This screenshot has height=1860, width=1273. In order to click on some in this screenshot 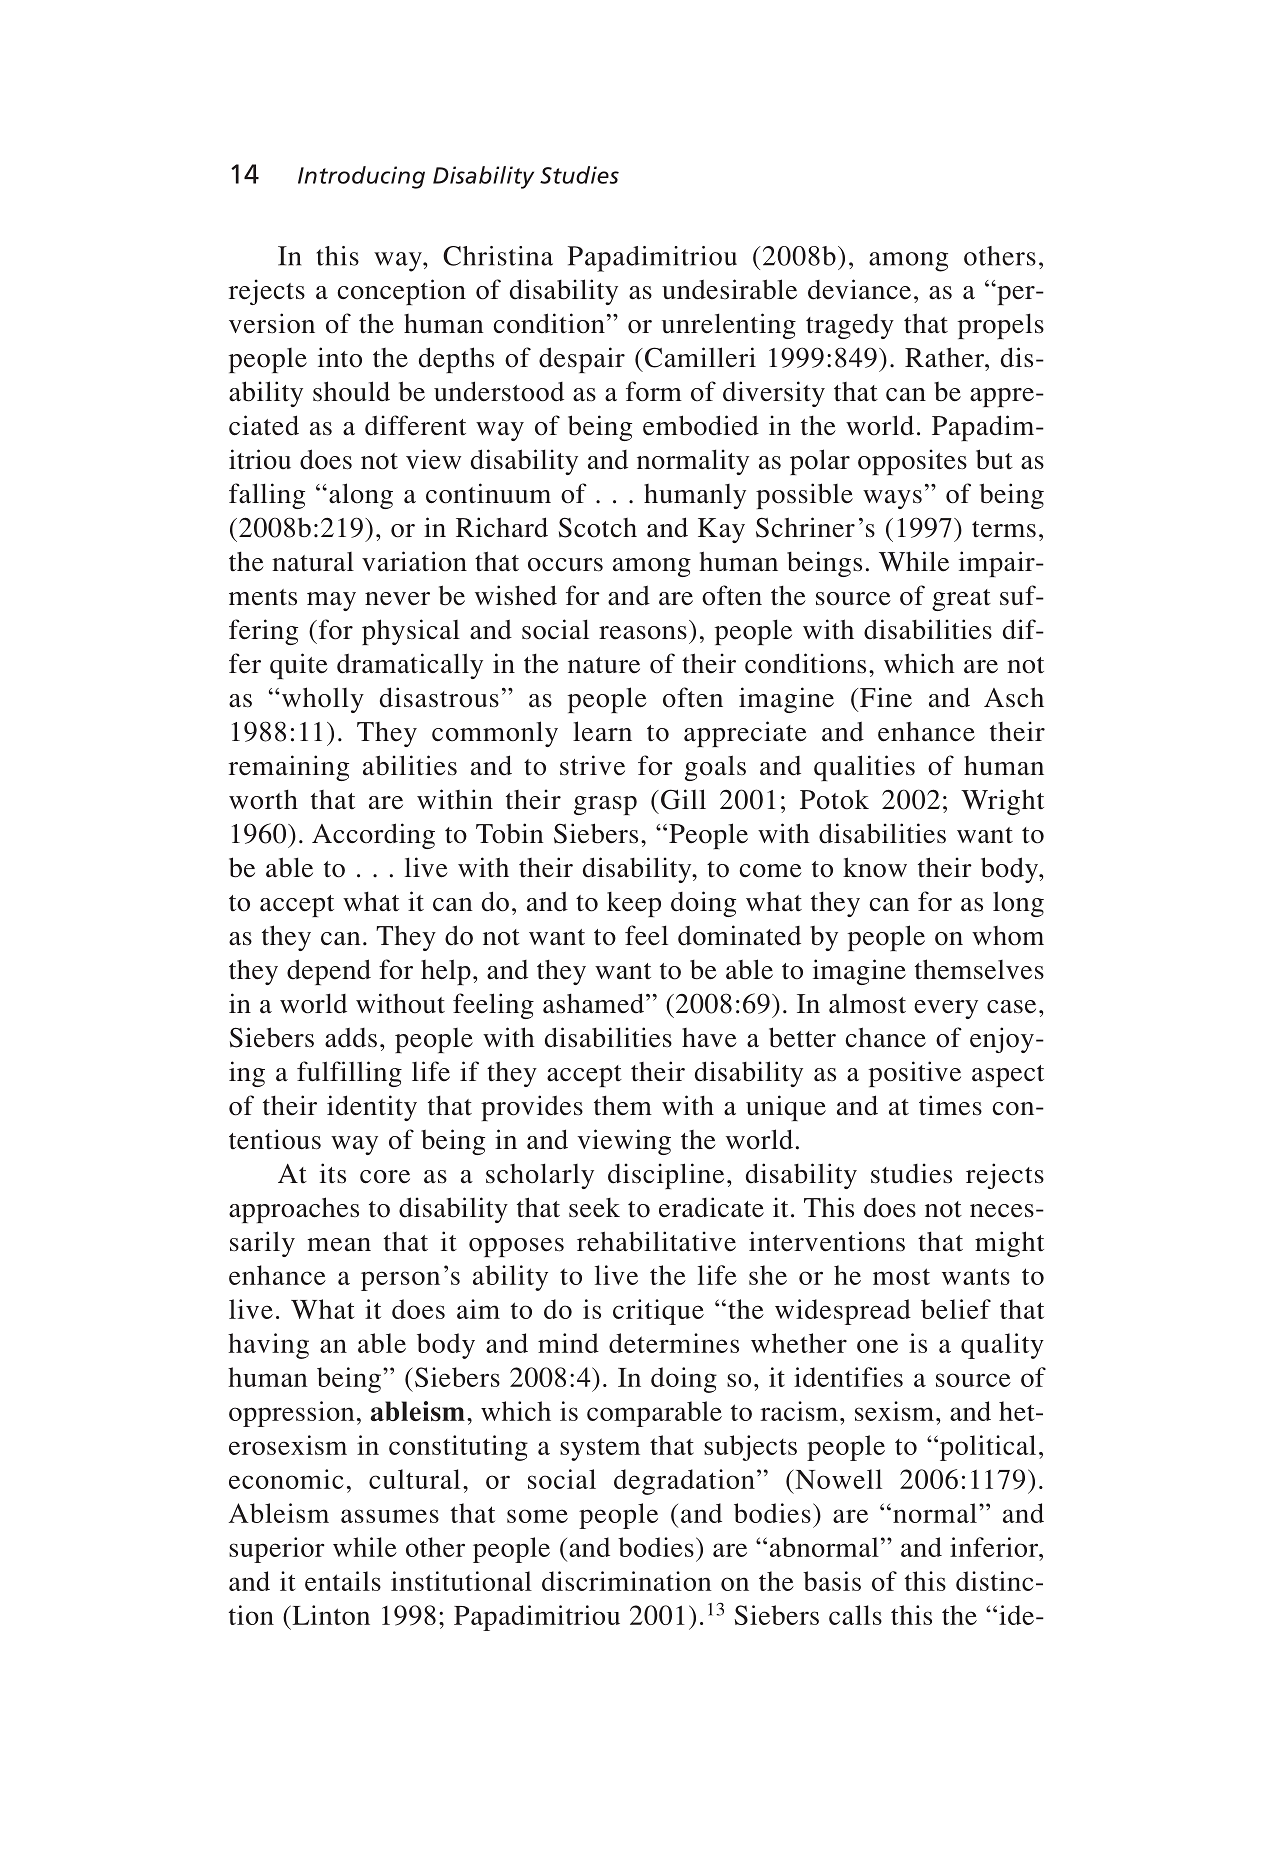, I will do `click(537, 1516)`.
